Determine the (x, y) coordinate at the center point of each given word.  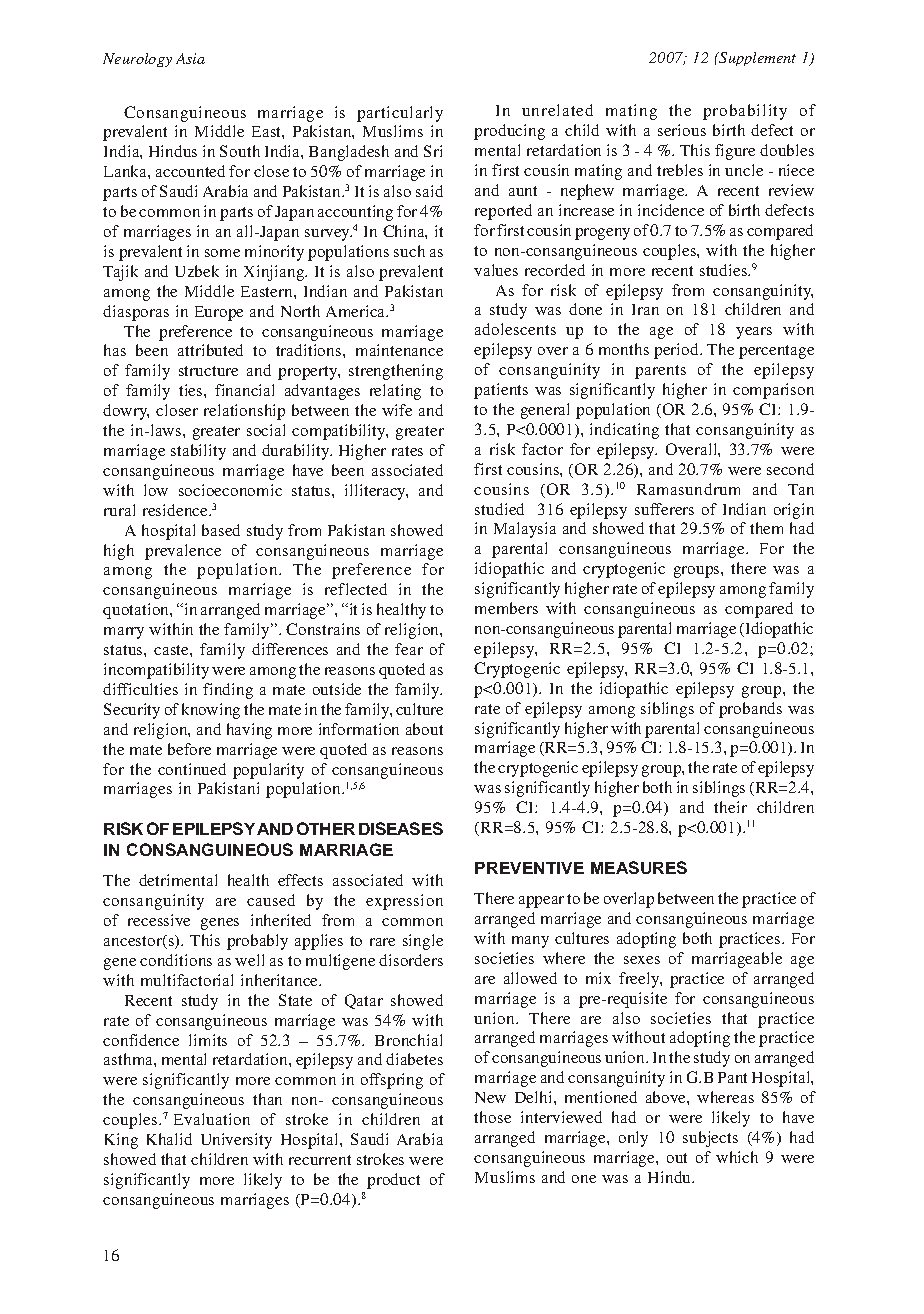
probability (745, 112)
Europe (219, 313)
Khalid (169, 1139)
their (730, 807)
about (424, 729)
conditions (176, 960)
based (221, 530)
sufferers (664, 509)
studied (499, 509)
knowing (211, 711)
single (423, 942)
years (754, 333)
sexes (642, 960)
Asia (190, 58)
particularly (400, 114)
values (496, 270)
